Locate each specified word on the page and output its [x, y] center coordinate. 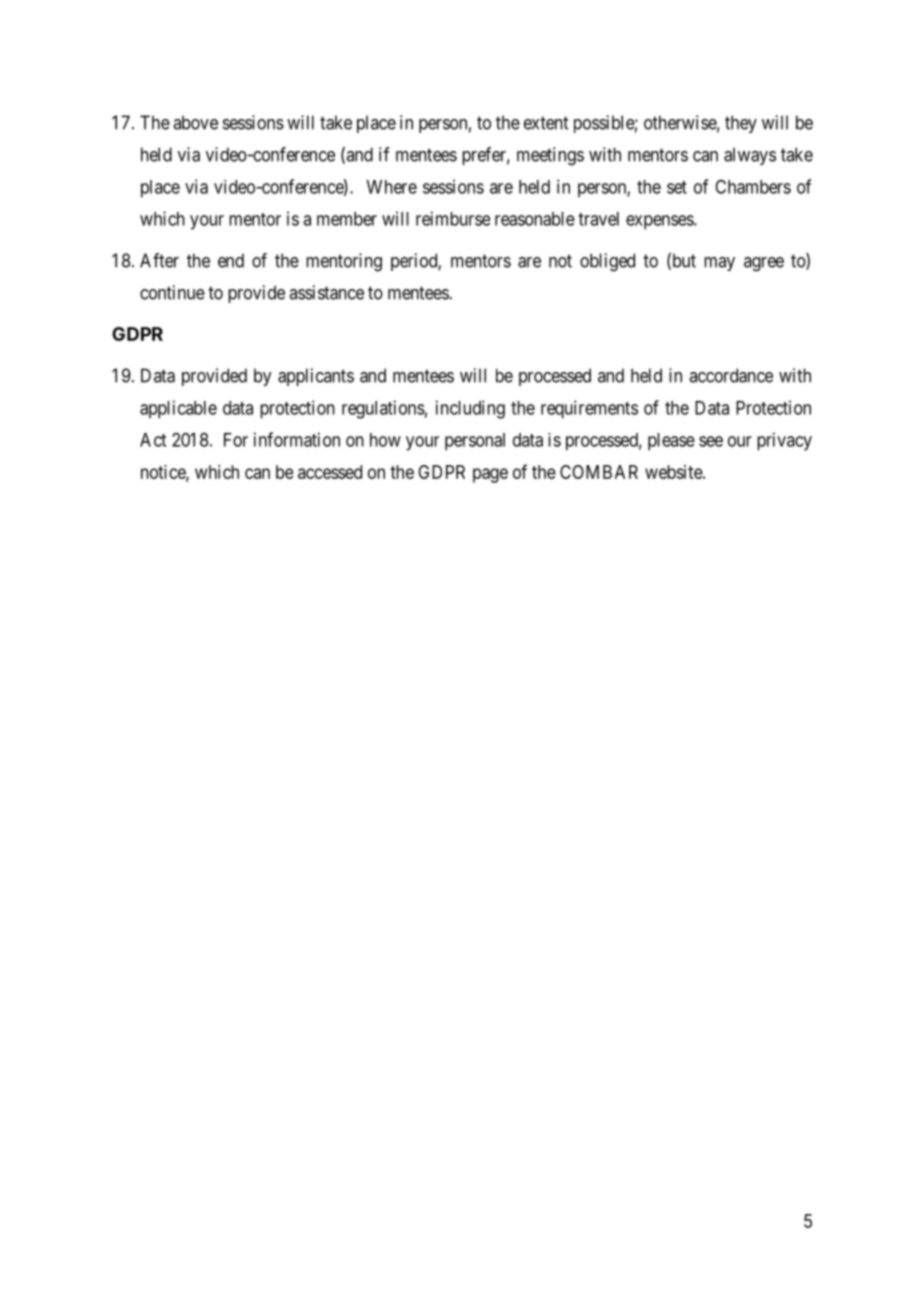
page [490, 475]
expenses [660, 222]
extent [546, 123]
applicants [316, 377]
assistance [326, 292]
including [470, 409]
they [741, 124]
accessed [330, 472]
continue [172, 292]
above [195, 122]
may [719, 264]
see [711, 441]
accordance [731, 375]
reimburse [453, 218]
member [347, 219]
